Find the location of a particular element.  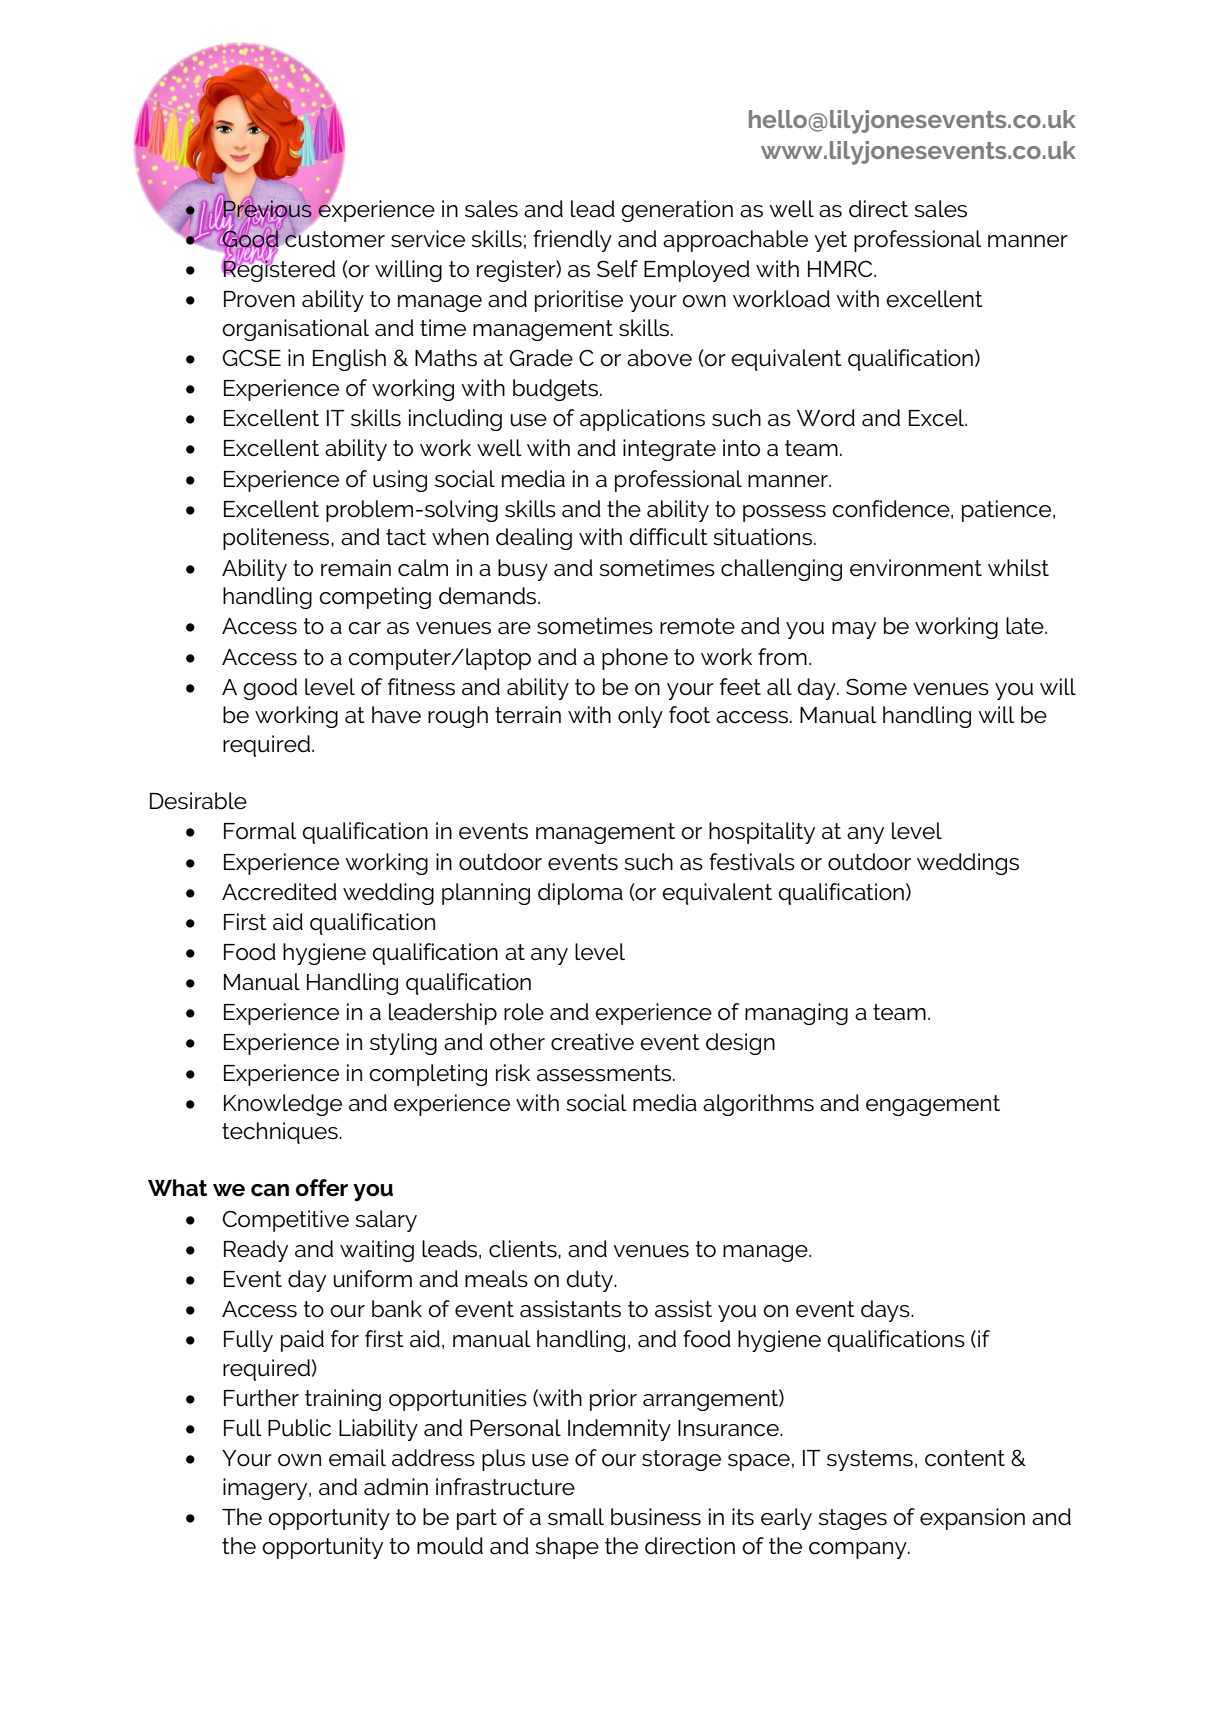

dealing is located at coordinates (534, 539).
